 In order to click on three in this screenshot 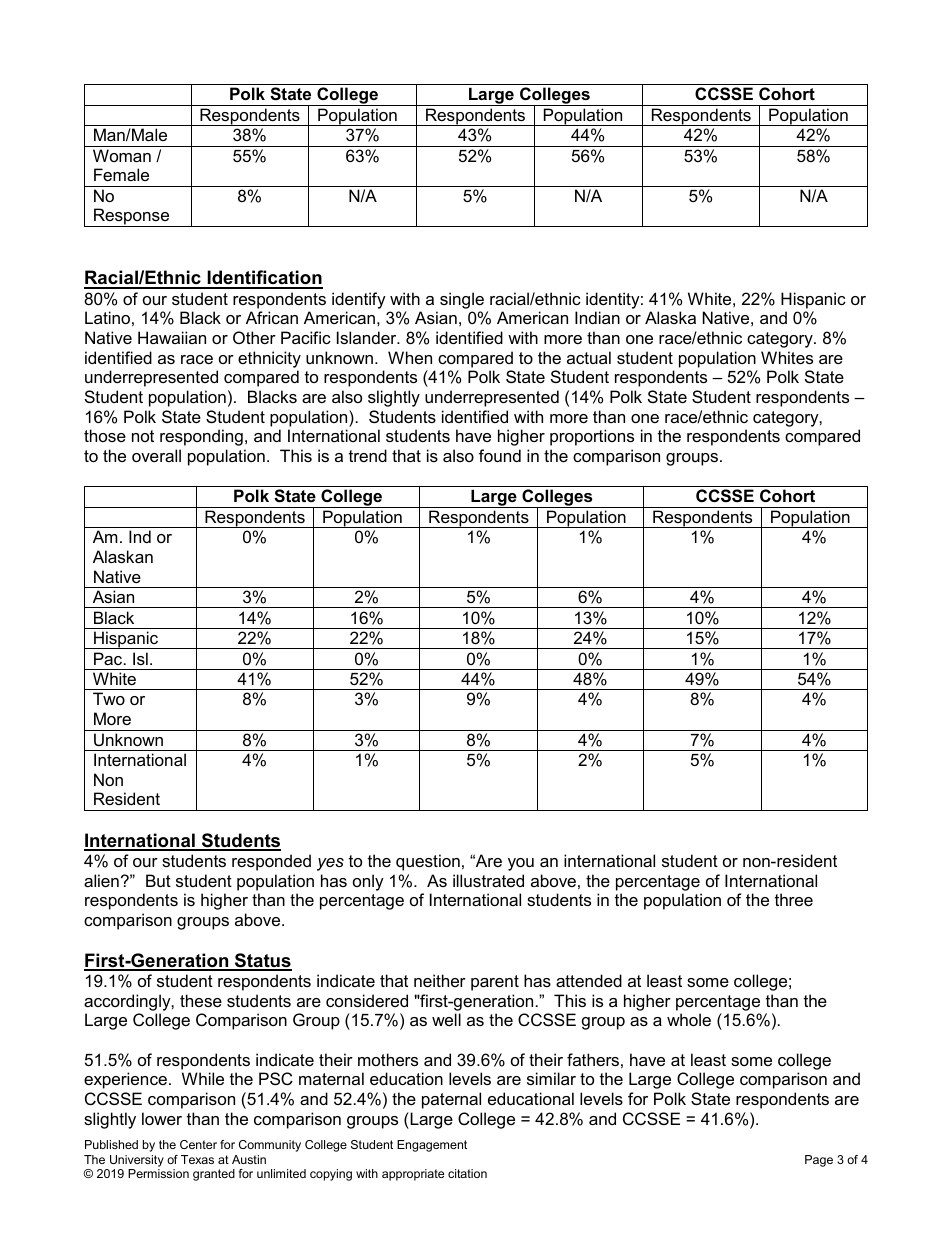, I will do `click(794, 899)`.
